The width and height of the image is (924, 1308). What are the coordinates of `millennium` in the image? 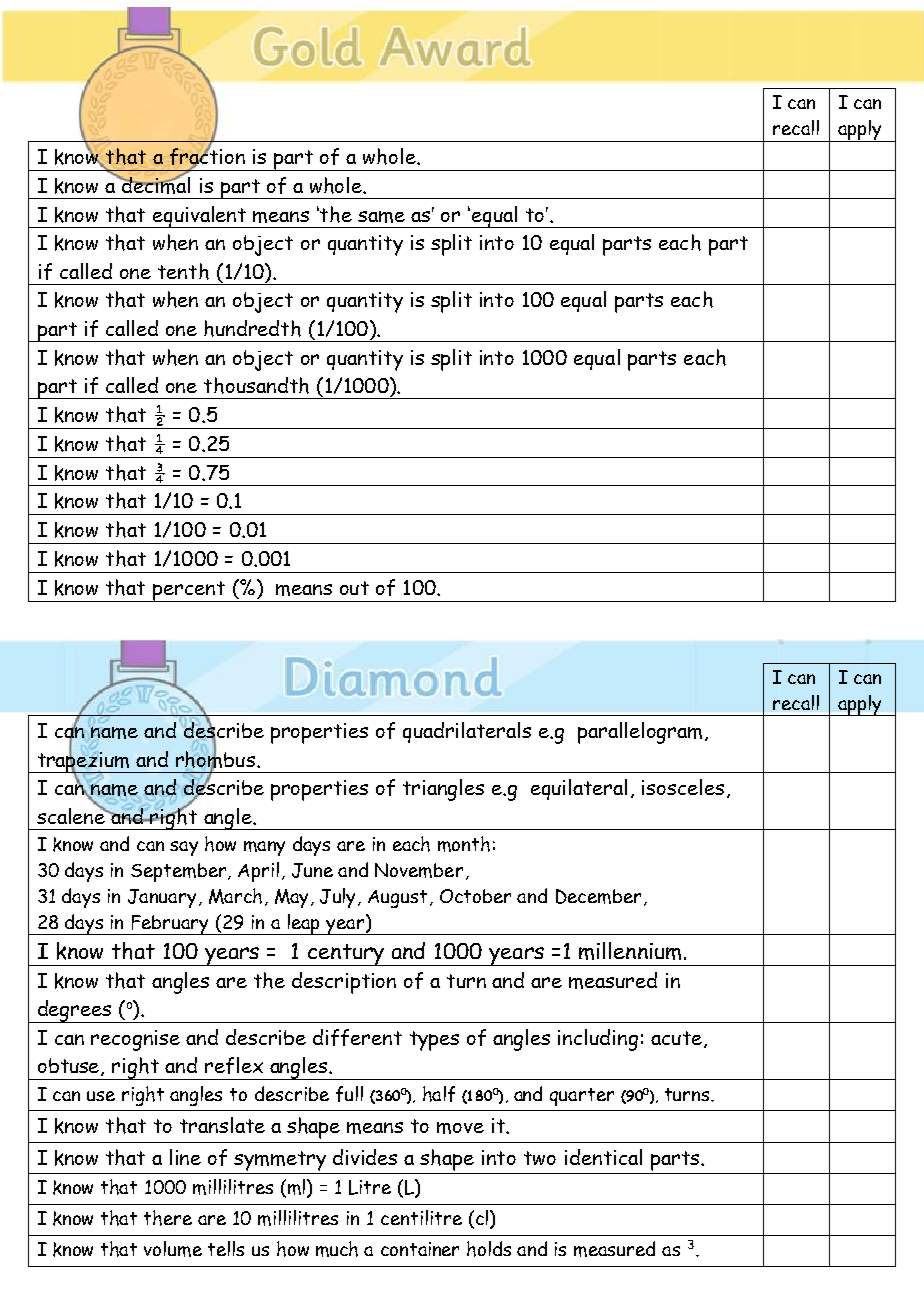 It's located at (630, 951).
